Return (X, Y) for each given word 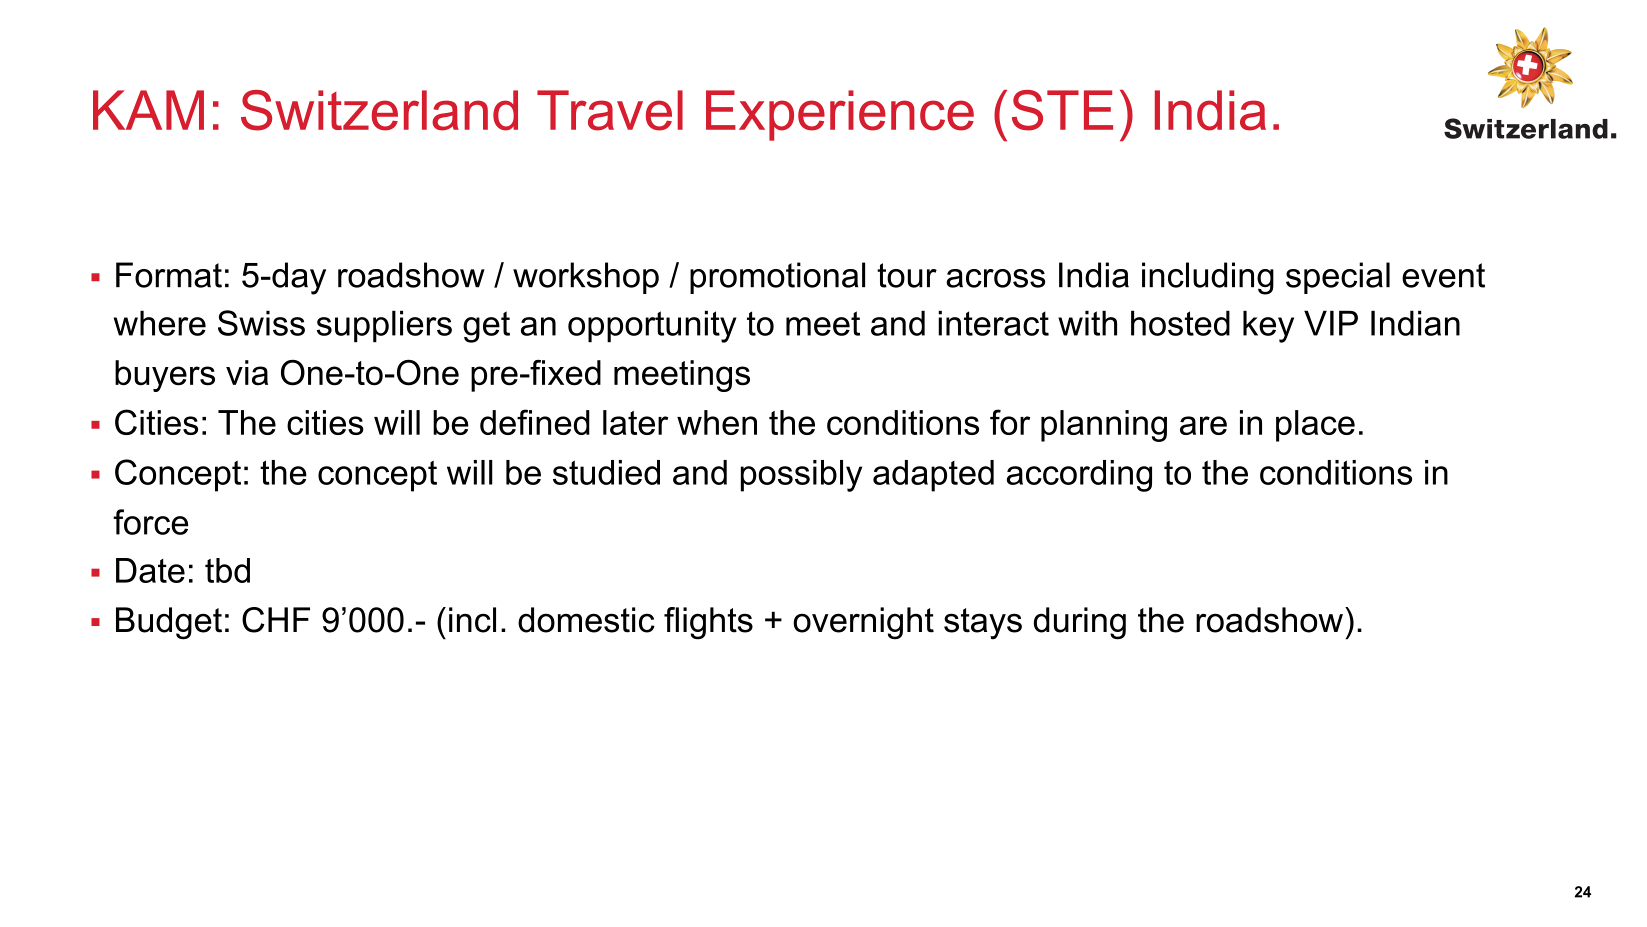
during (1080, 623)
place (1315, 426)
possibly (801, 476)
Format (169, 275)
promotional (777, 278)
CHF (276, 620)
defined (535, 422)
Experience (840, 115)
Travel (610, 110)
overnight (863, 623)
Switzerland (379, 110)
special (1338, 278)
